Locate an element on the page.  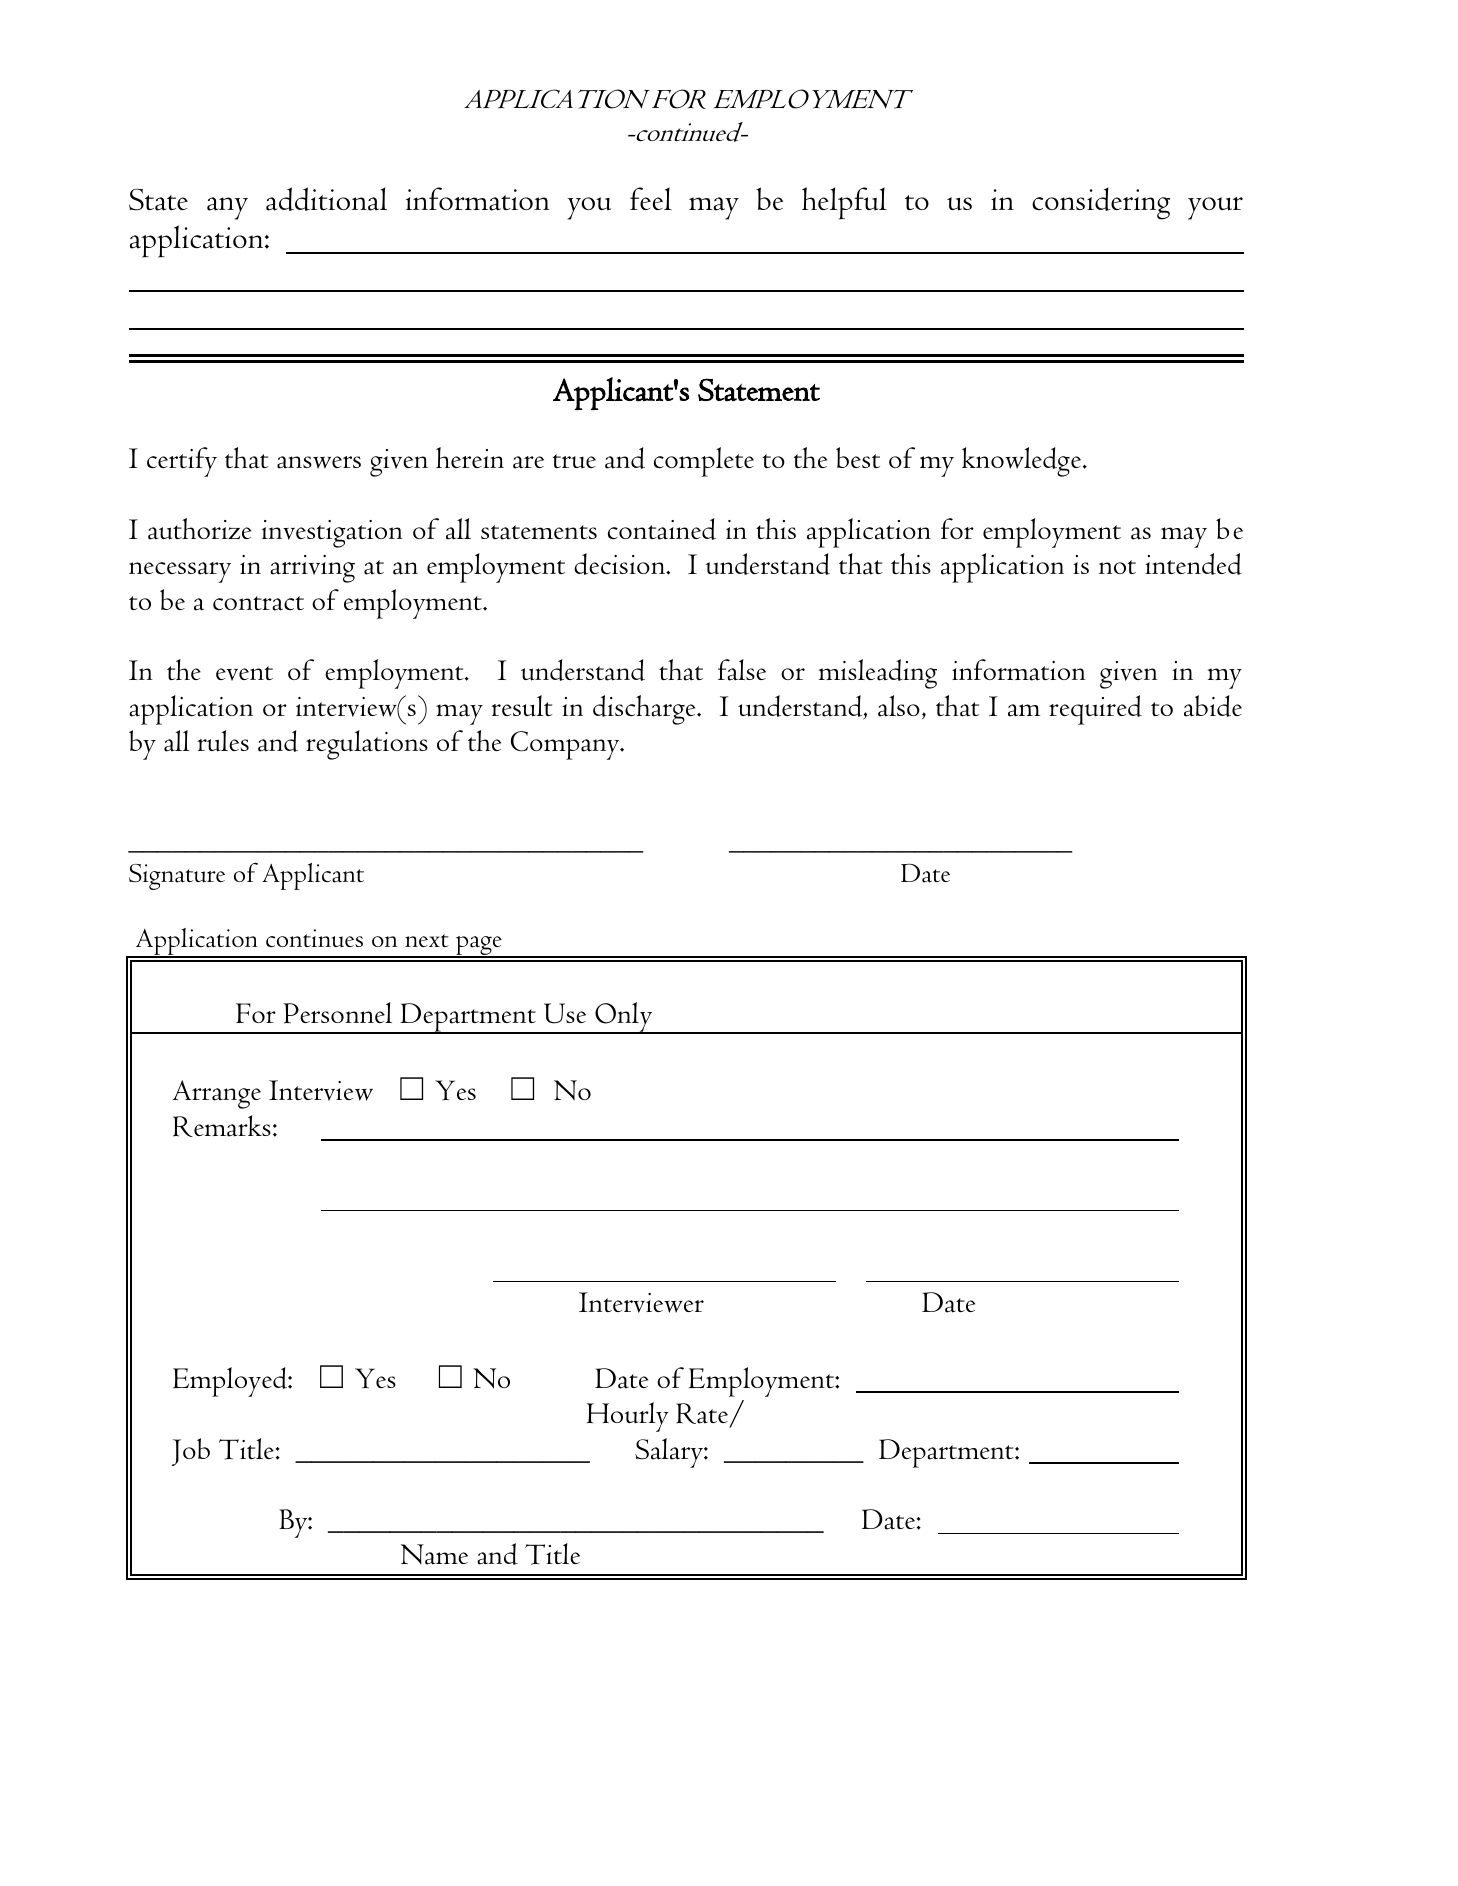
feel is located at coordinates (651, 198).
